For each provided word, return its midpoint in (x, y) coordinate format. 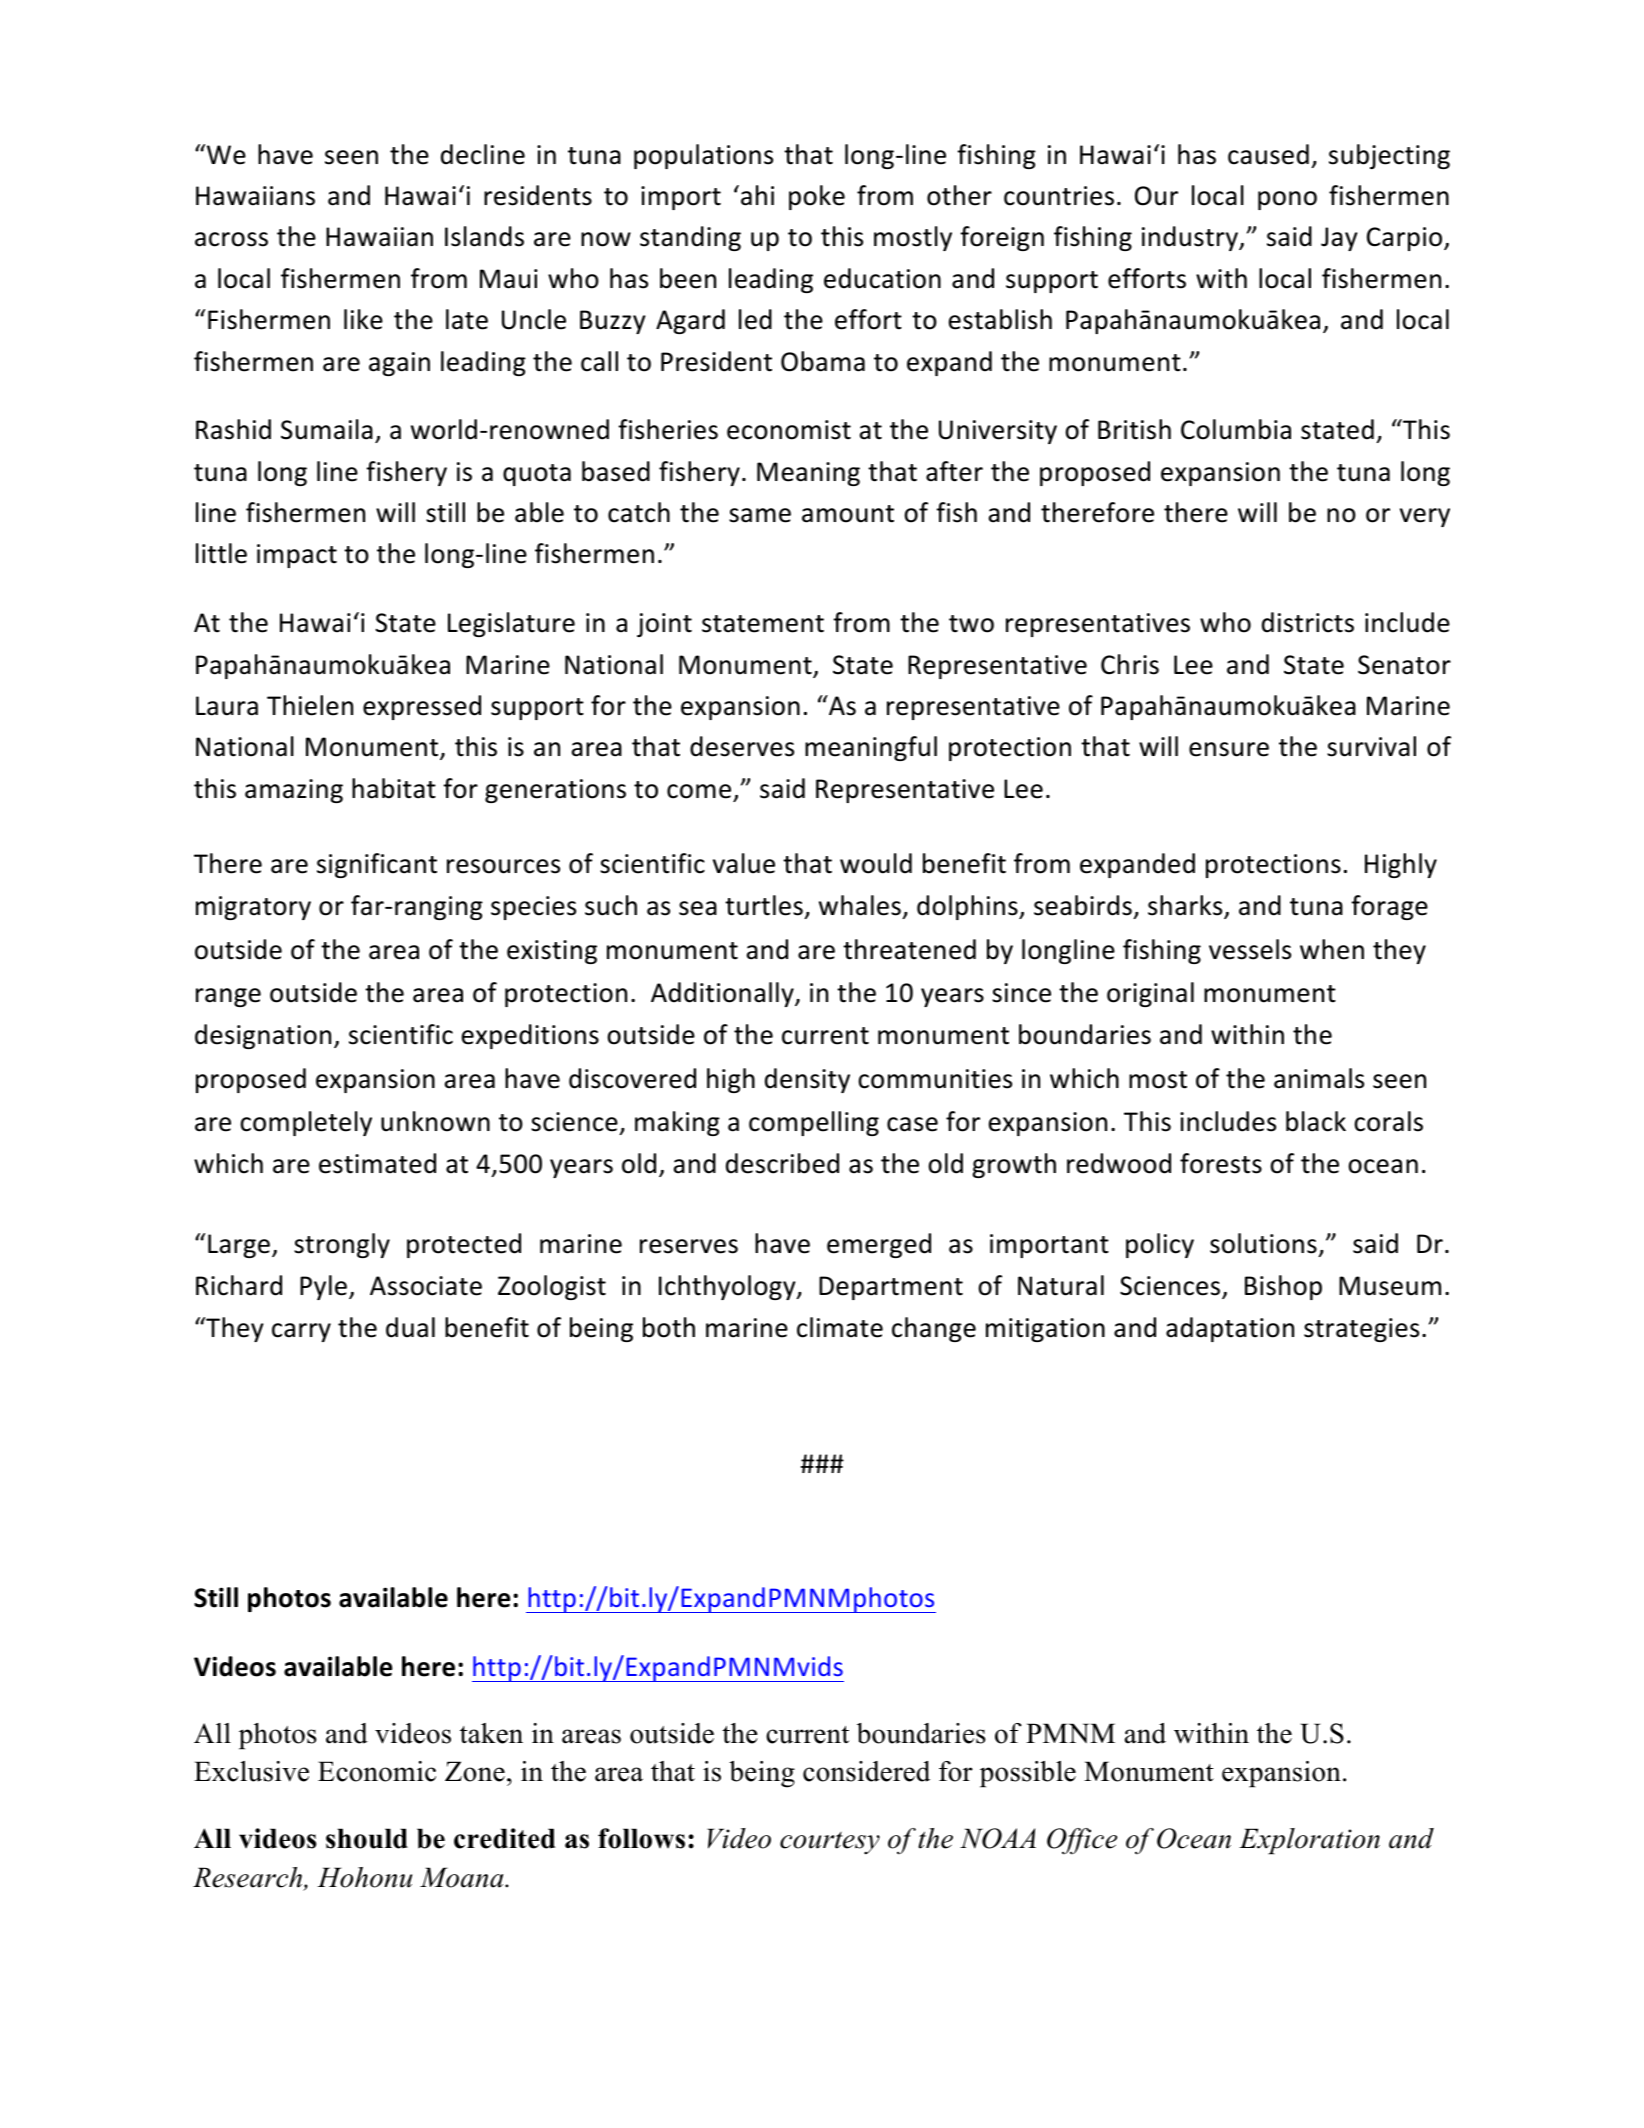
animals (1319, 1078)
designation (263, 1036)
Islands (484, 236)
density (807, 1080)
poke (817, 197)
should (367, 1838)
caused (1268, 154)
